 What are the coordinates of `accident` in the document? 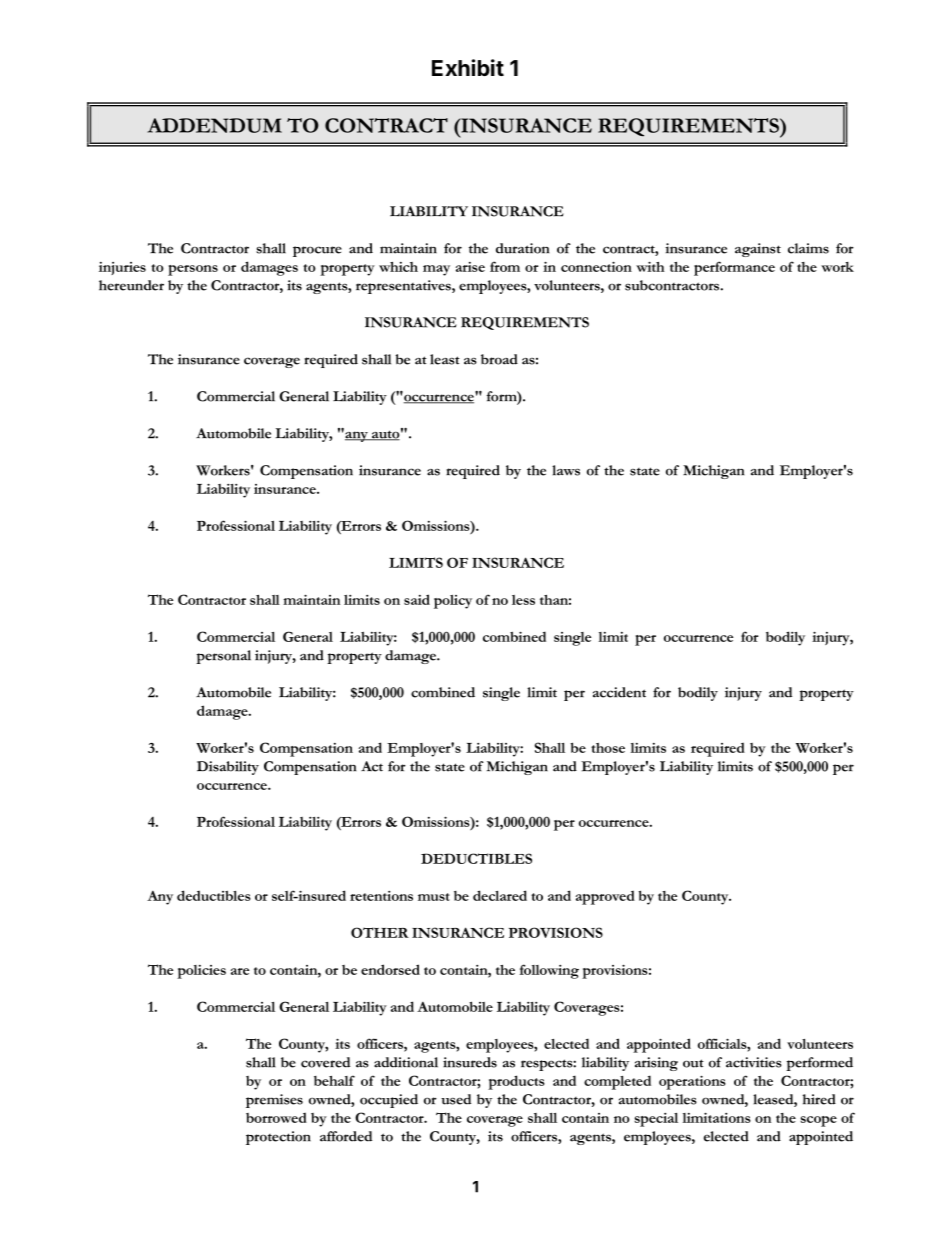 It's located at (619, 692).
